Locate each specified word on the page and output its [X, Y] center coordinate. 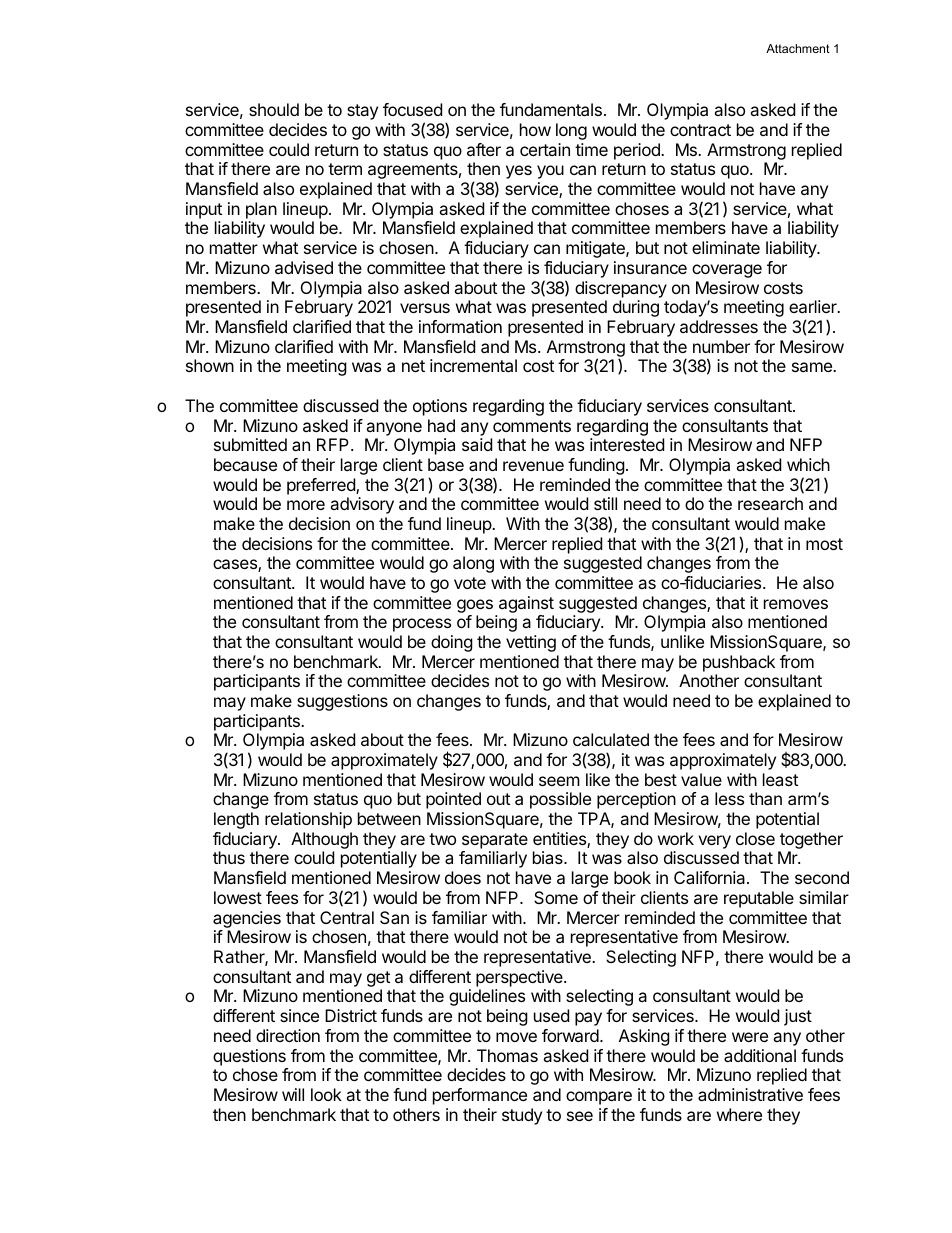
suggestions [342, 702]
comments [532, 426]
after [484, 149]
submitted [250, 444]
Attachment [798, 48]
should [274, 109]
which [808, 464]
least [780, 779]
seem [559, 781]
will [293, 1094]
